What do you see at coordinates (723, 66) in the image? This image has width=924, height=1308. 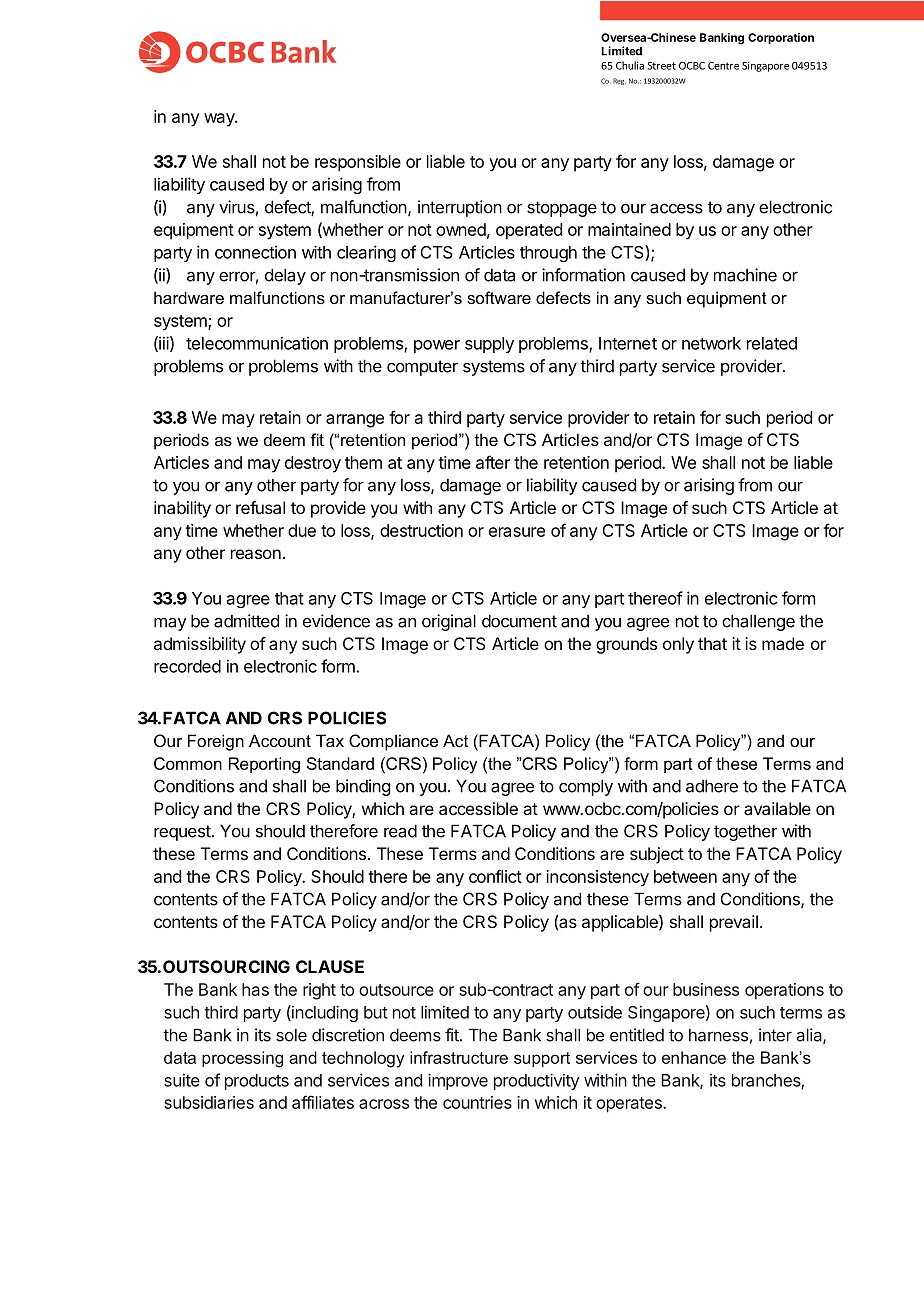 I see `Centre` at bounding box center [723, 66].
